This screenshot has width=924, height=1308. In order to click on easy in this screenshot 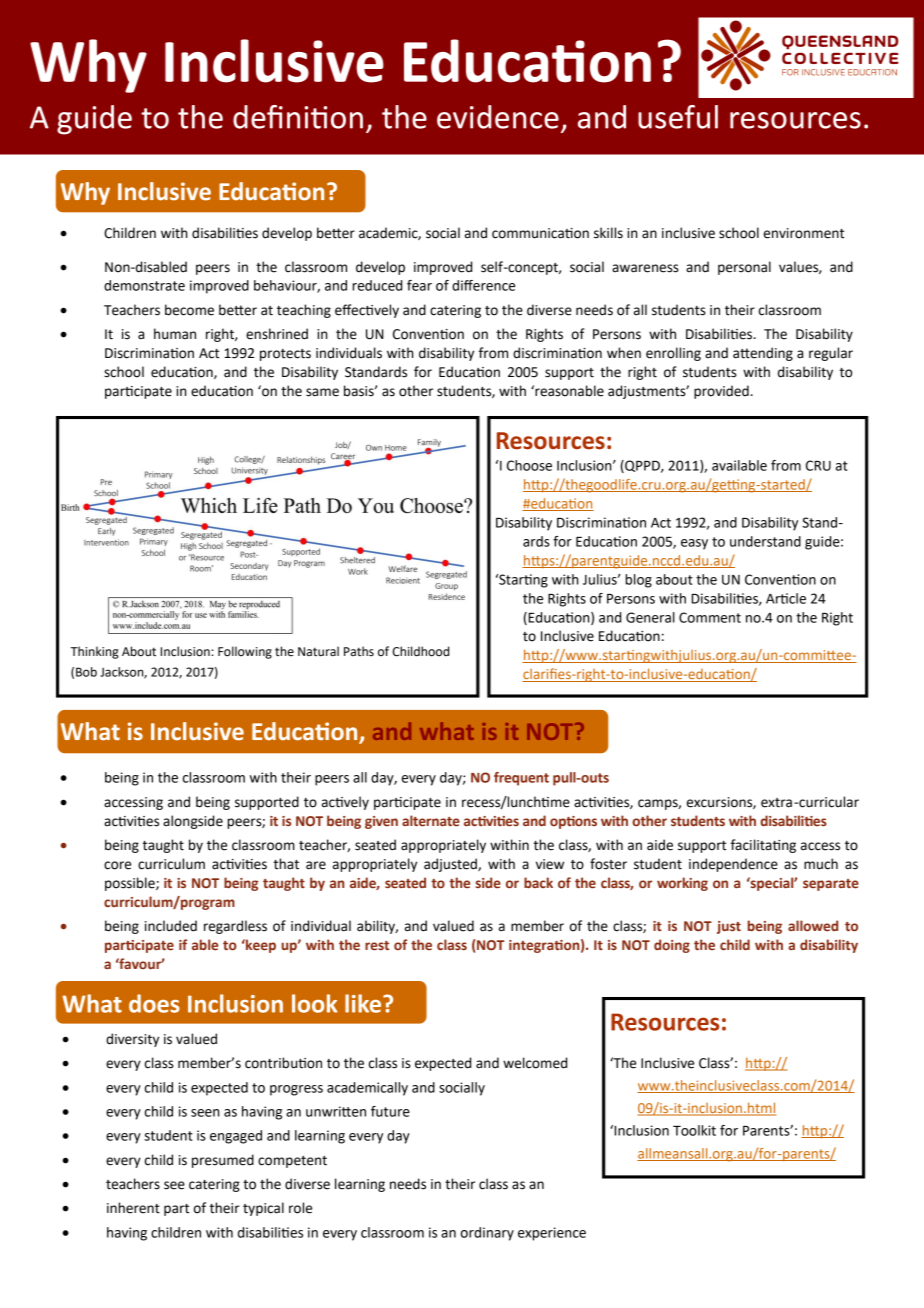, I will do `click(694, 544)`.
